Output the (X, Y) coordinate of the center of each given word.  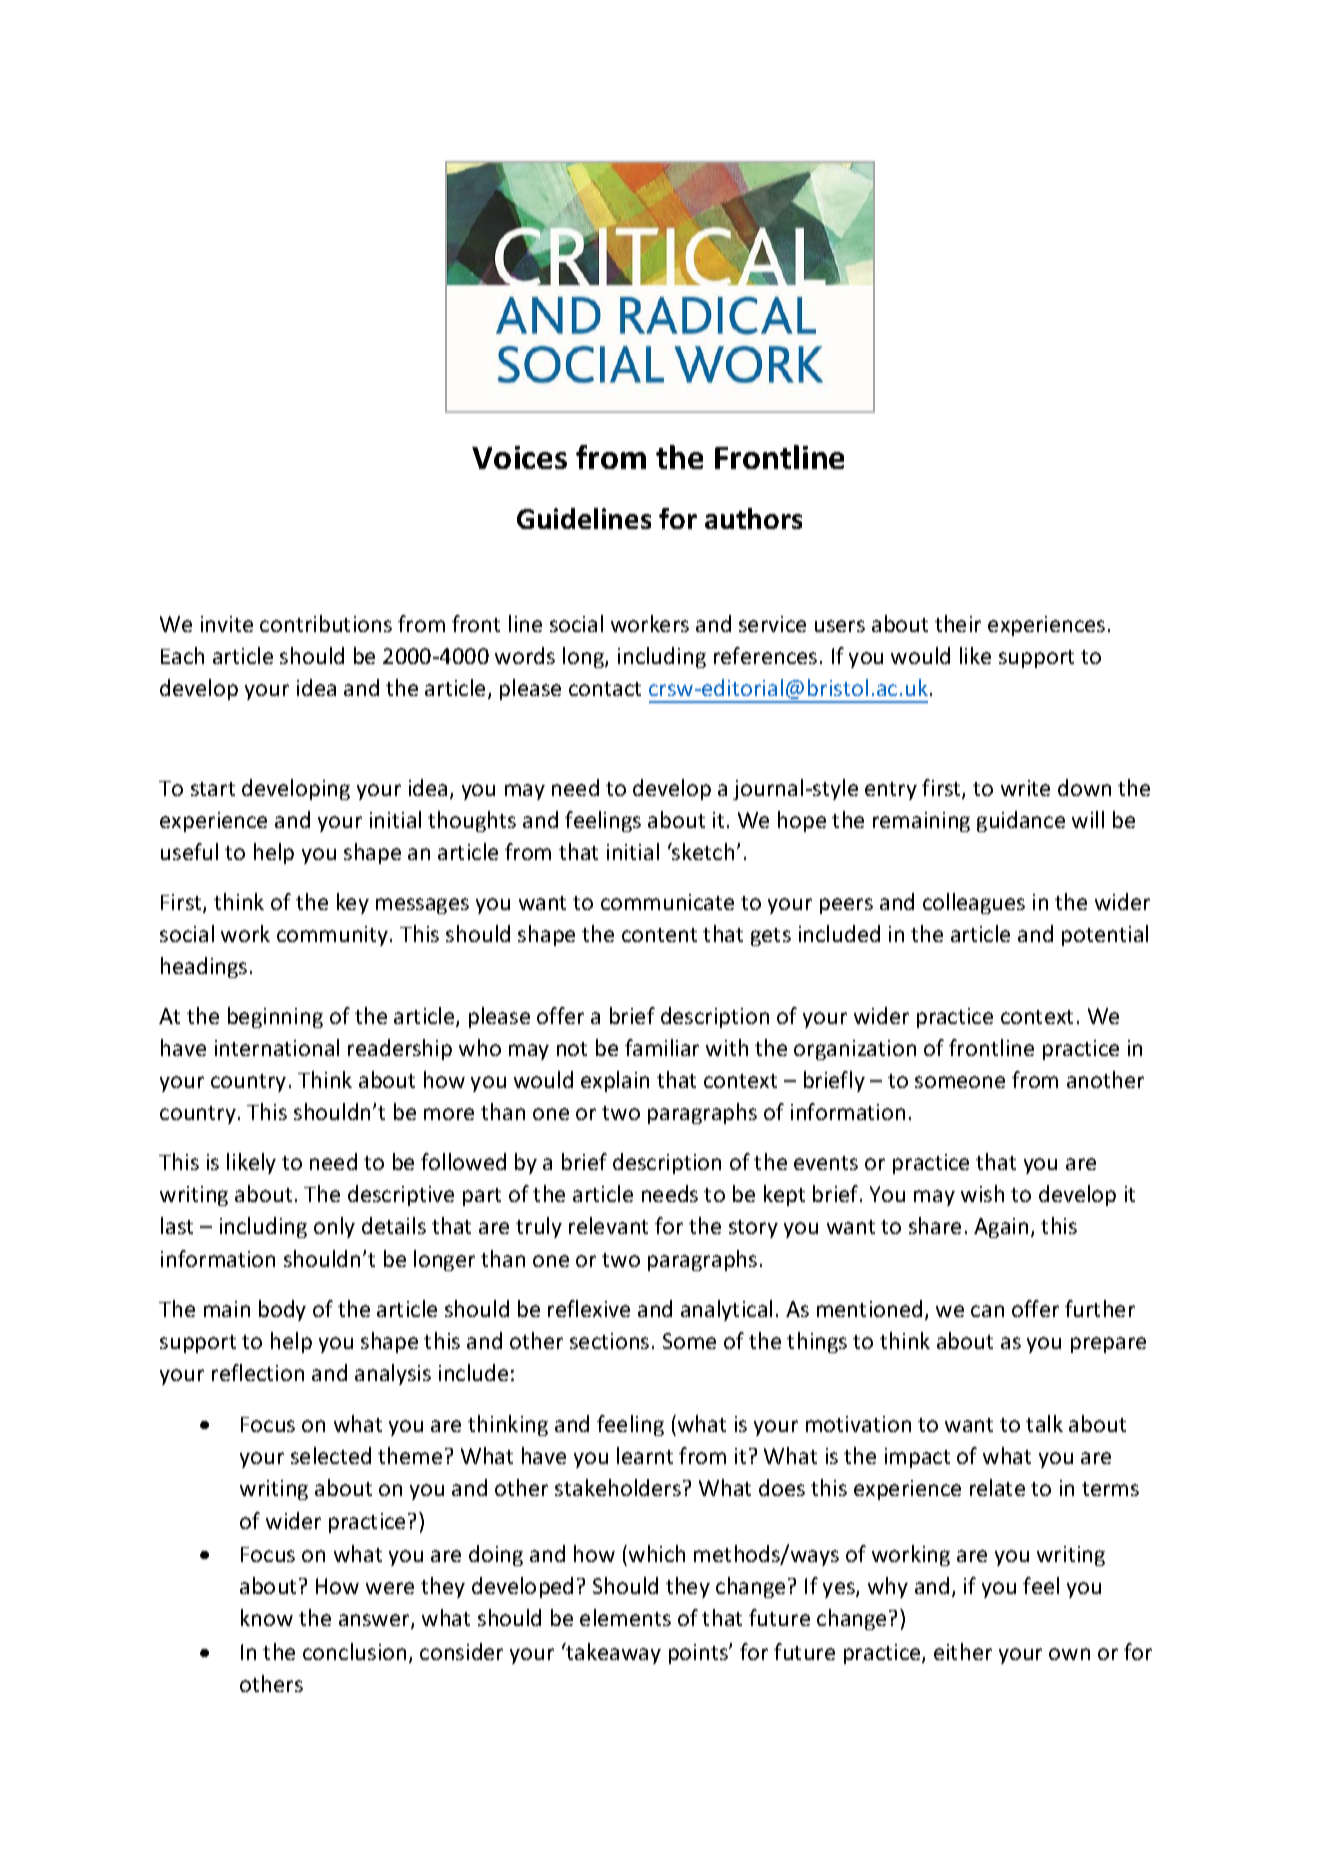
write (1025, 788)
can (987, 1311)
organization (855, 1050)
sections (609, 1341)
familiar (662, 1047)
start (213, 789)
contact (605, 689)
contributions (326, 623)
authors (753, 518)
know (267, 1617)
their (958, 623)
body (282, 1310)
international (277, 1047)
